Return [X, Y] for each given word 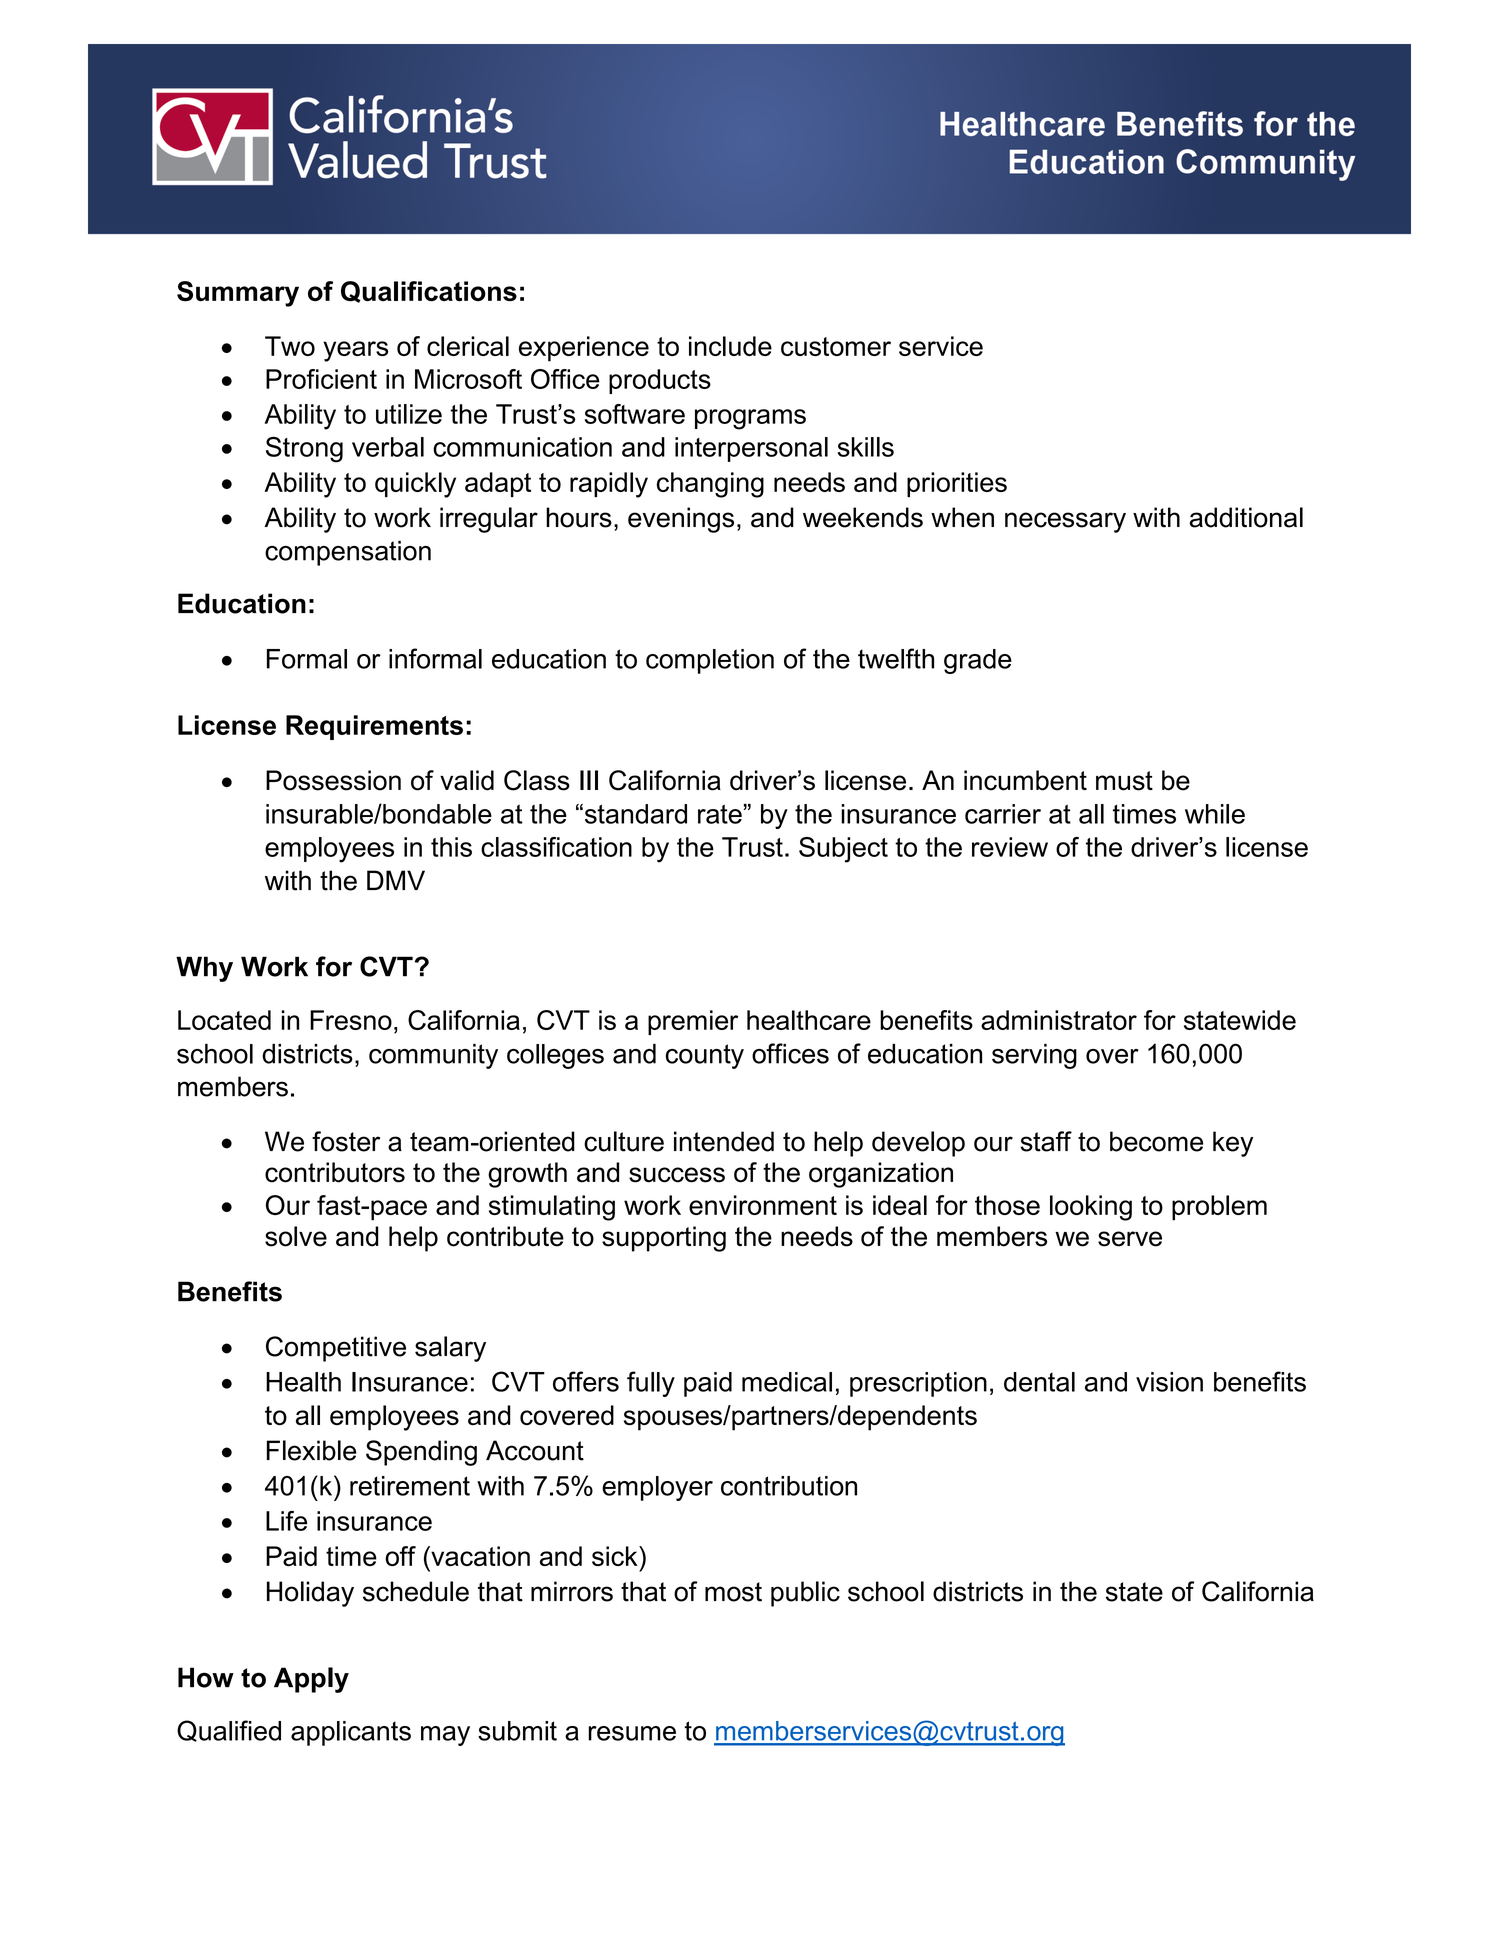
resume [632, 1733]
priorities [957, 484]
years [355, 351]
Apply [311, 1680]
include [730, 346]
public [805, 1594]
